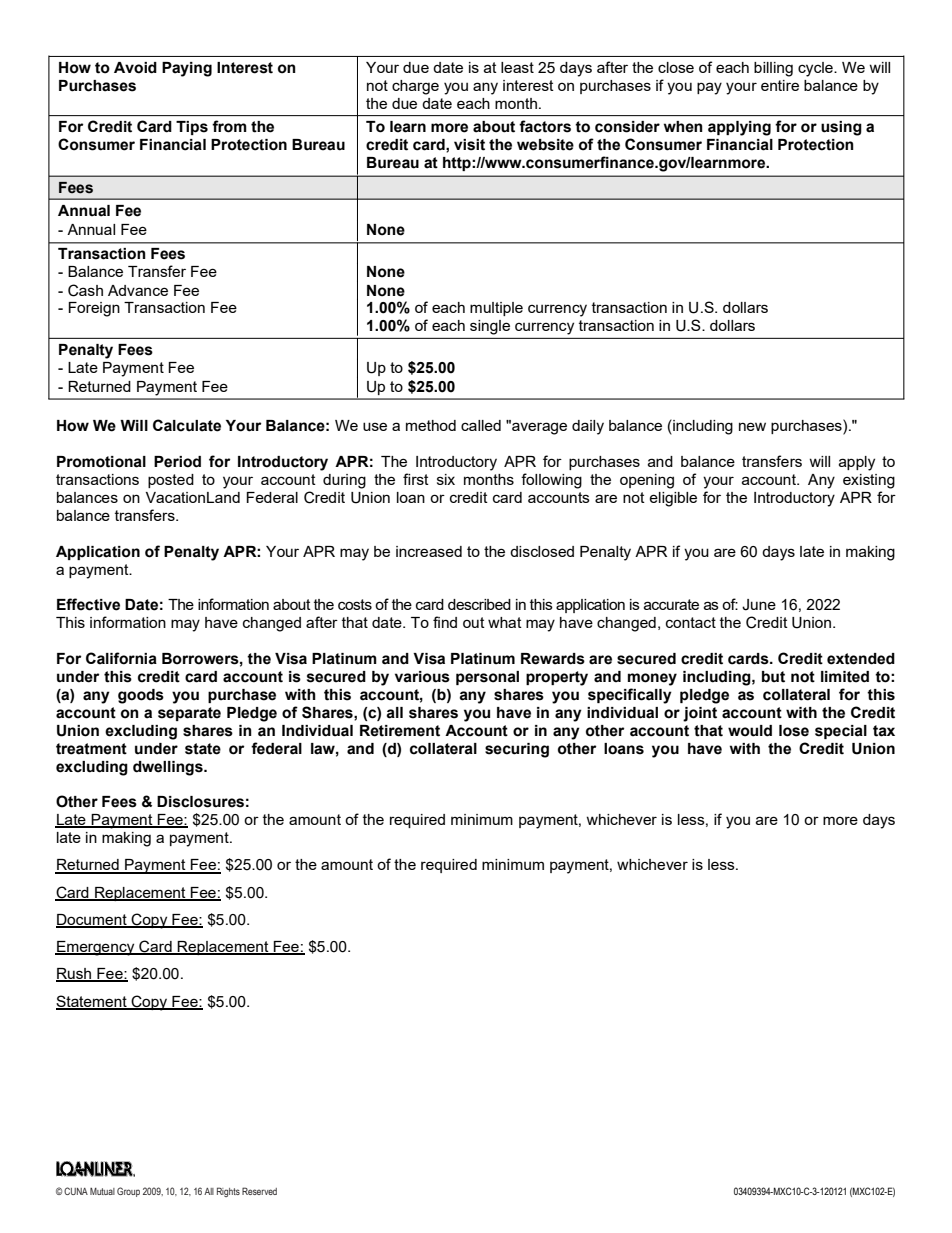 The image size is (952, 1233). What do you see at coordinates (128, 1192) in the image?
I see `Group` at bounding box center [128, 1192].
